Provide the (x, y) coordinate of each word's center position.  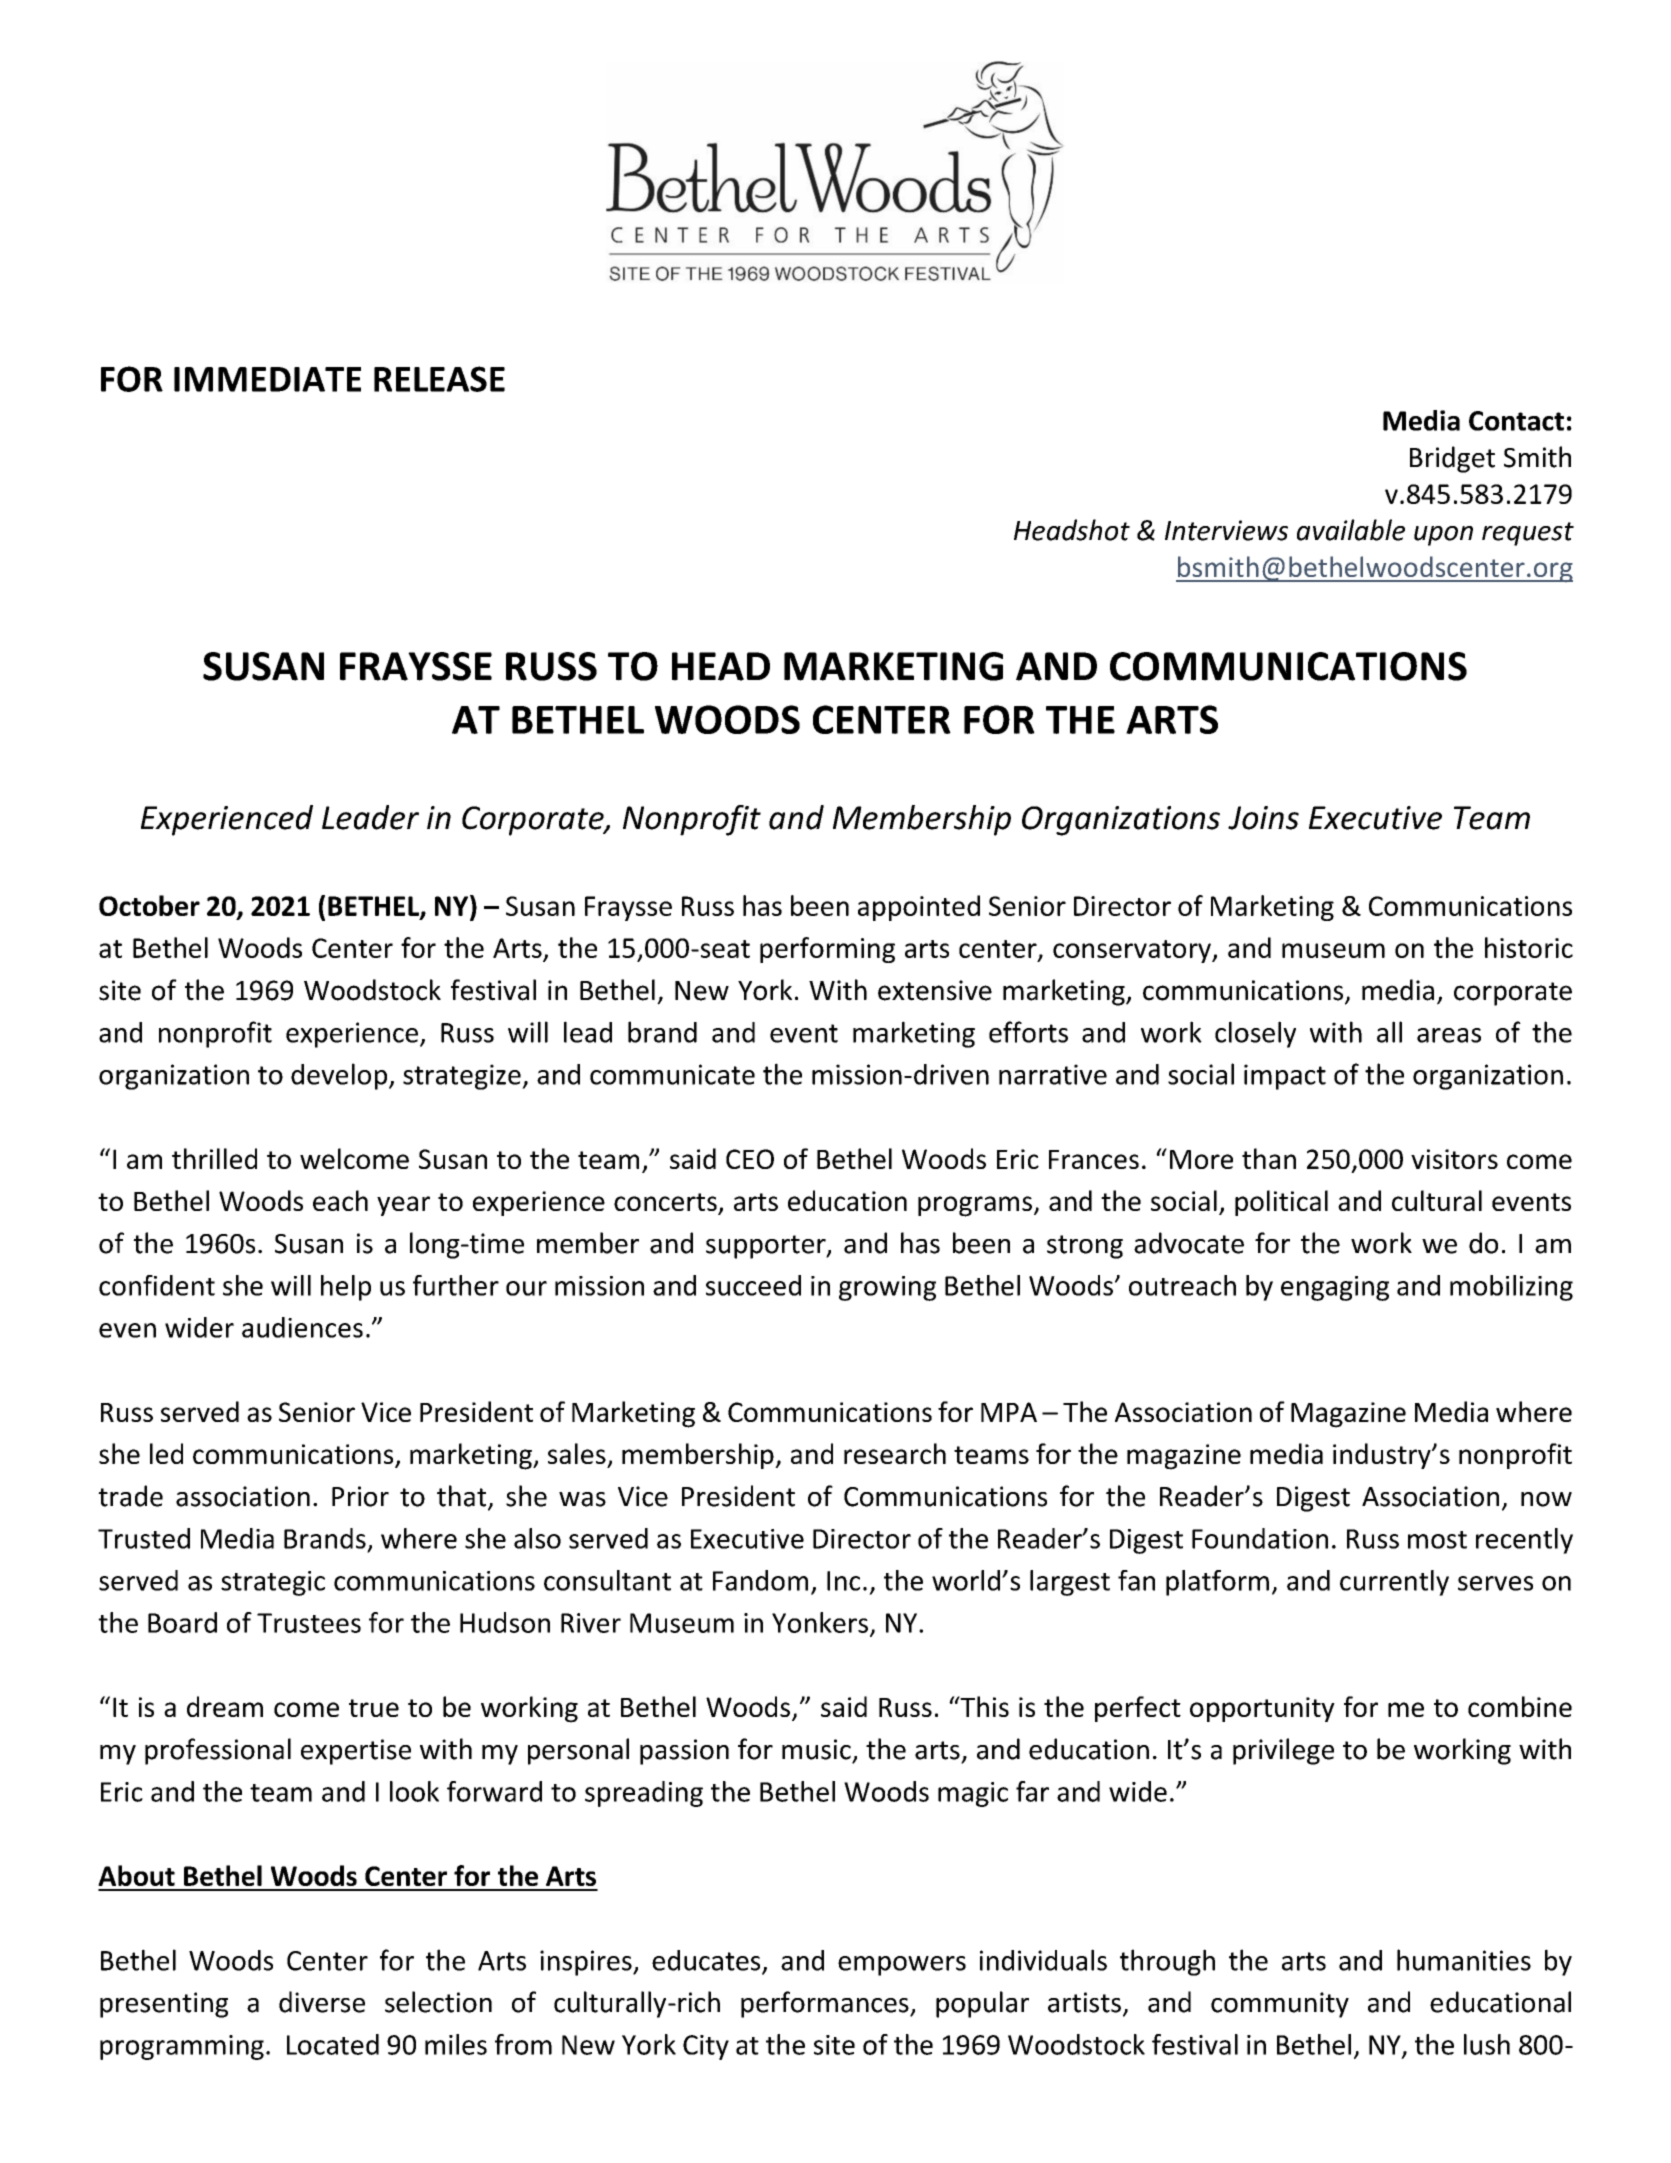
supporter (767, 1247)
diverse (322, 2002)
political (1281, 1203)
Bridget (1452, 459)
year (403, 1206)
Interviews (1226, 530)
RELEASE (439, 379)
